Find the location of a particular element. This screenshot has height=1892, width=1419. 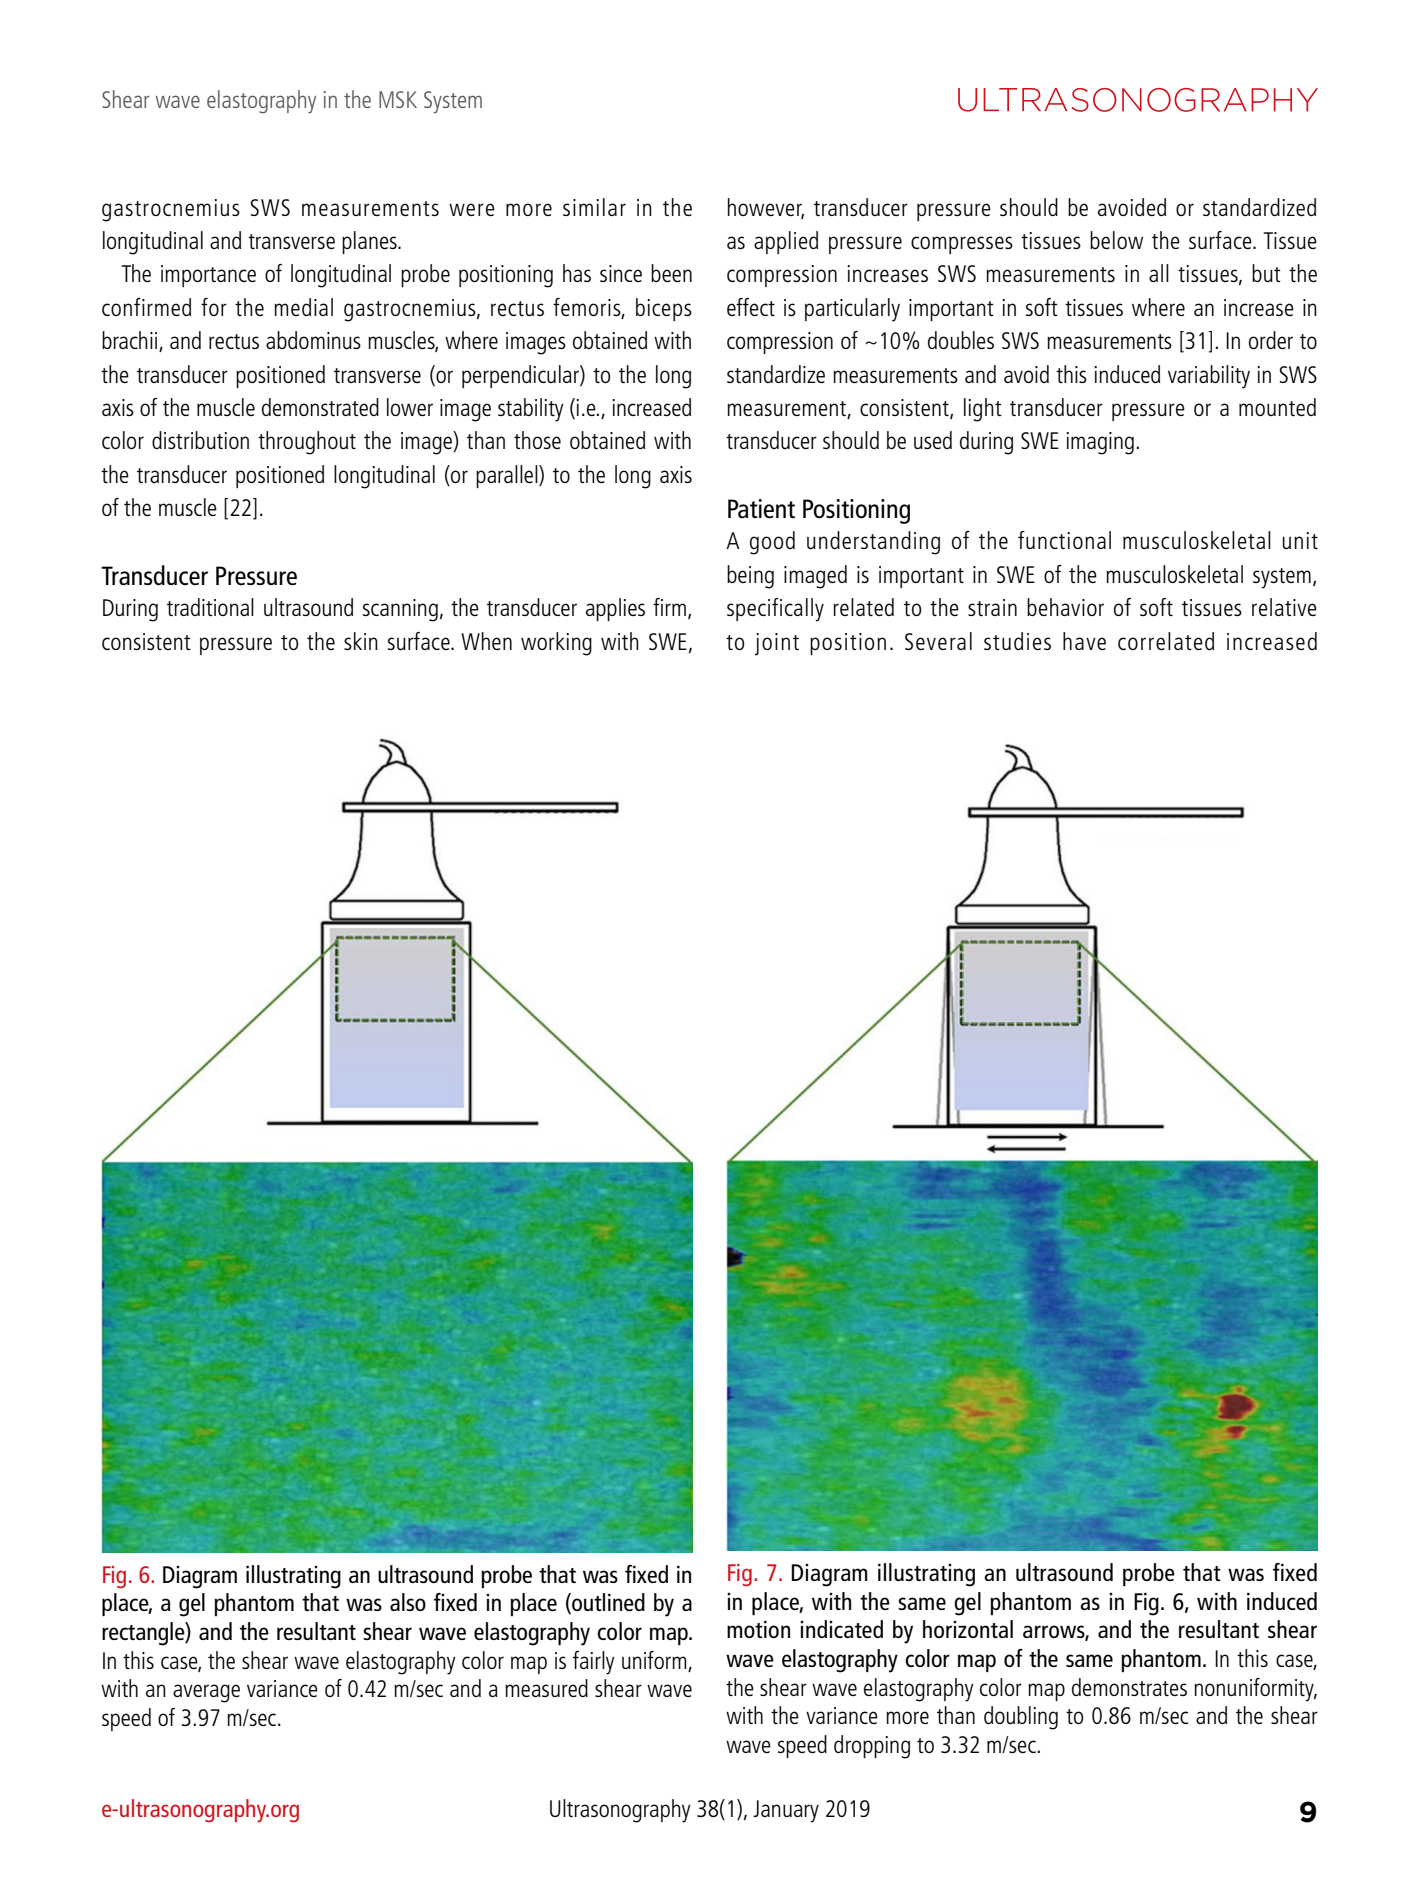

demonstrates is located at coordinates (1129, 1687).
